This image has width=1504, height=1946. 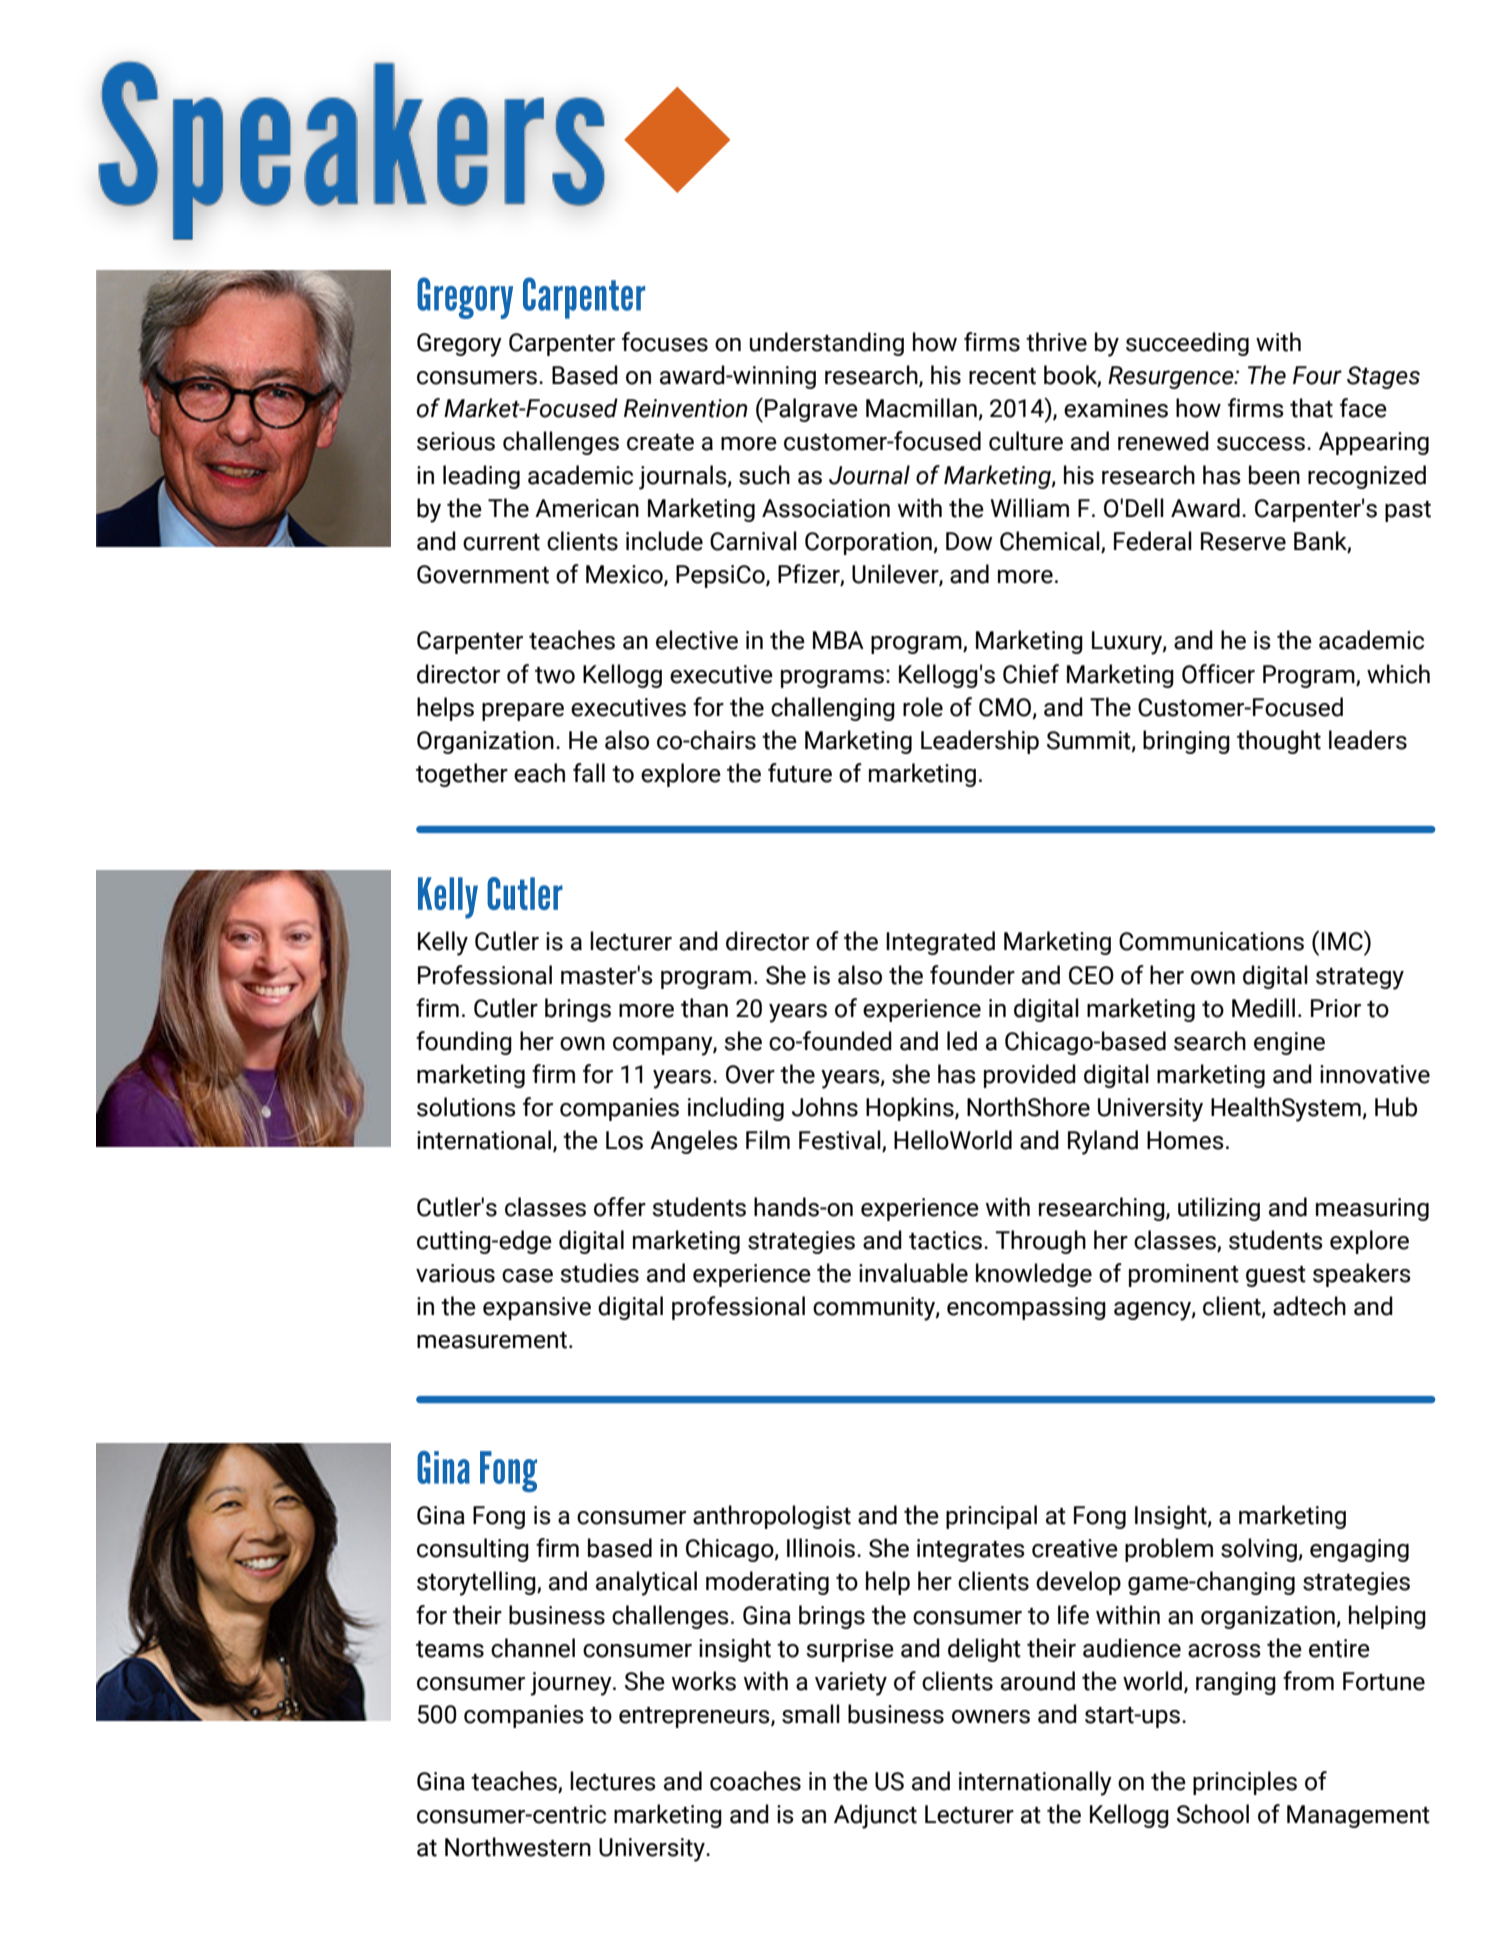 What do you see at coordinates (1289, 1043) in the image?
I see `engine` at bounding box center [1289, 1043].
